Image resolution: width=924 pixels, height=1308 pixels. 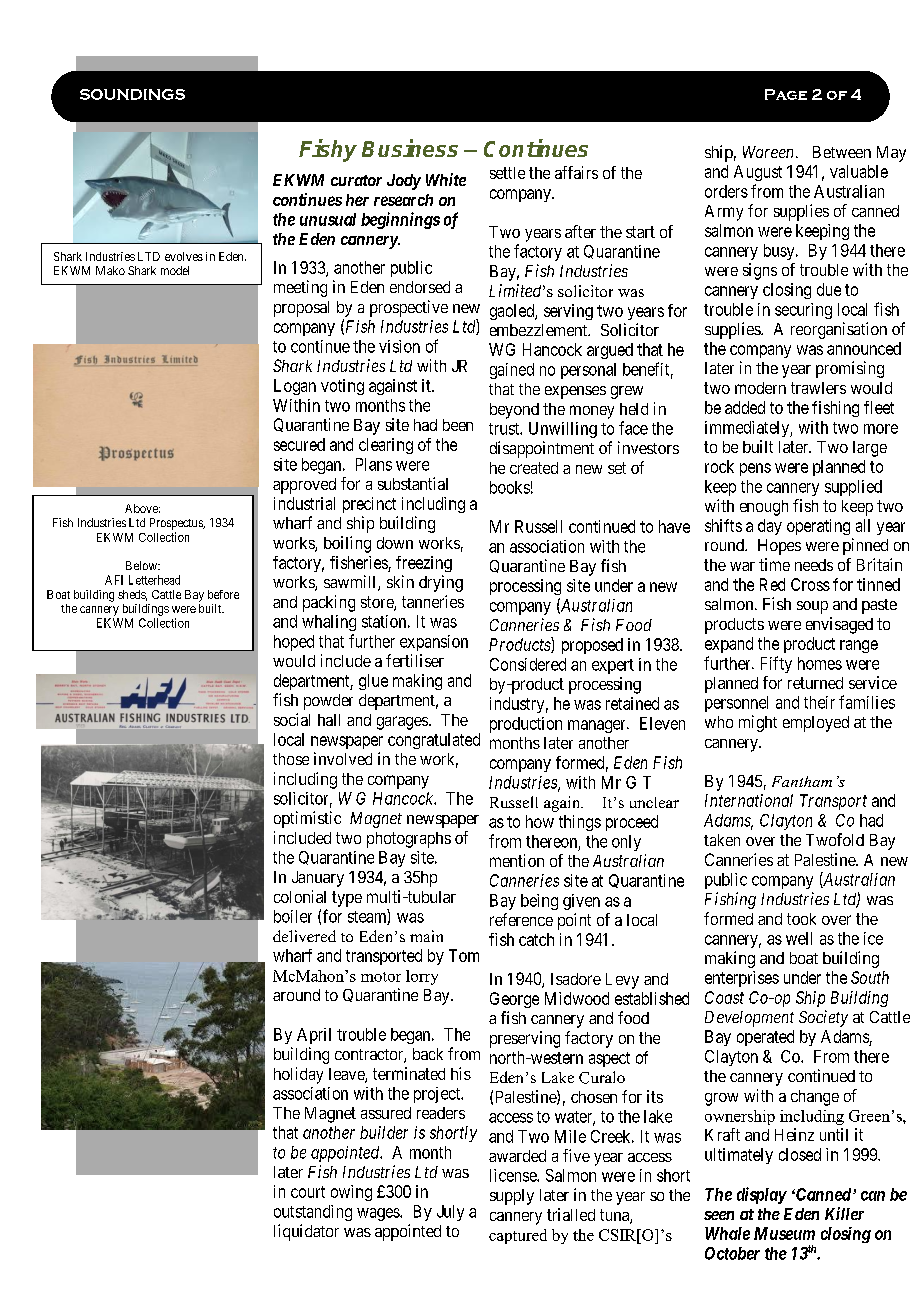 What do you see at coordinates (300, 896) in the screenshot?
I see `colonial` at bounding box center [300, 896].
